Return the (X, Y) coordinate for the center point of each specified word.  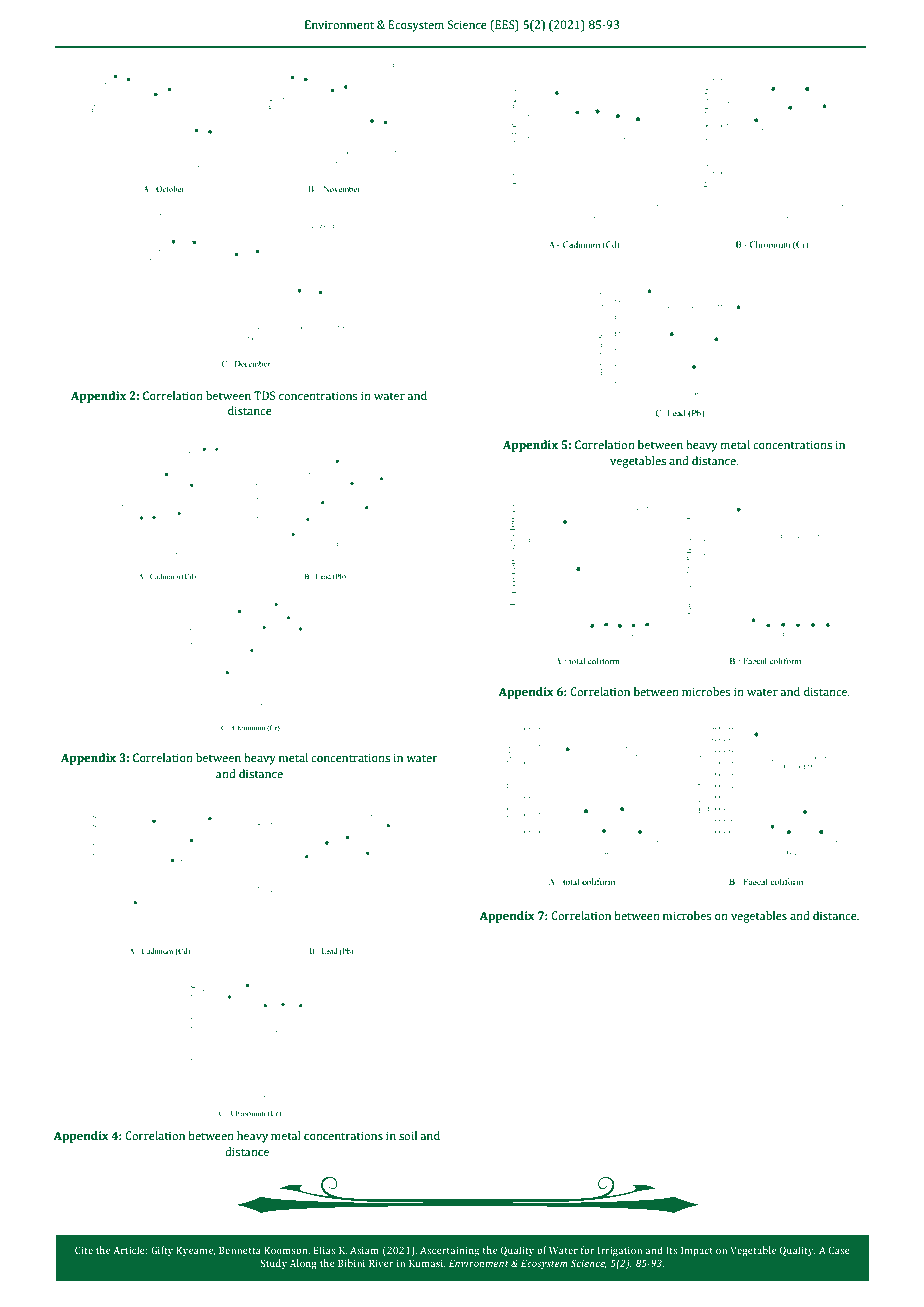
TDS (264, 395)
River (381, 1263)
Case (839, 1250)
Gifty (162, 1251)
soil (408, 1135)
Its (671, 1250)
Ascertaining (449, 1251)
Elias (324, 1250)
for (587, 1250)
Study (274, 1264)
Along (303, 1264)
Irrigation (620, 1251)
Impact (697, 1251)
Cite (84, 1250)
